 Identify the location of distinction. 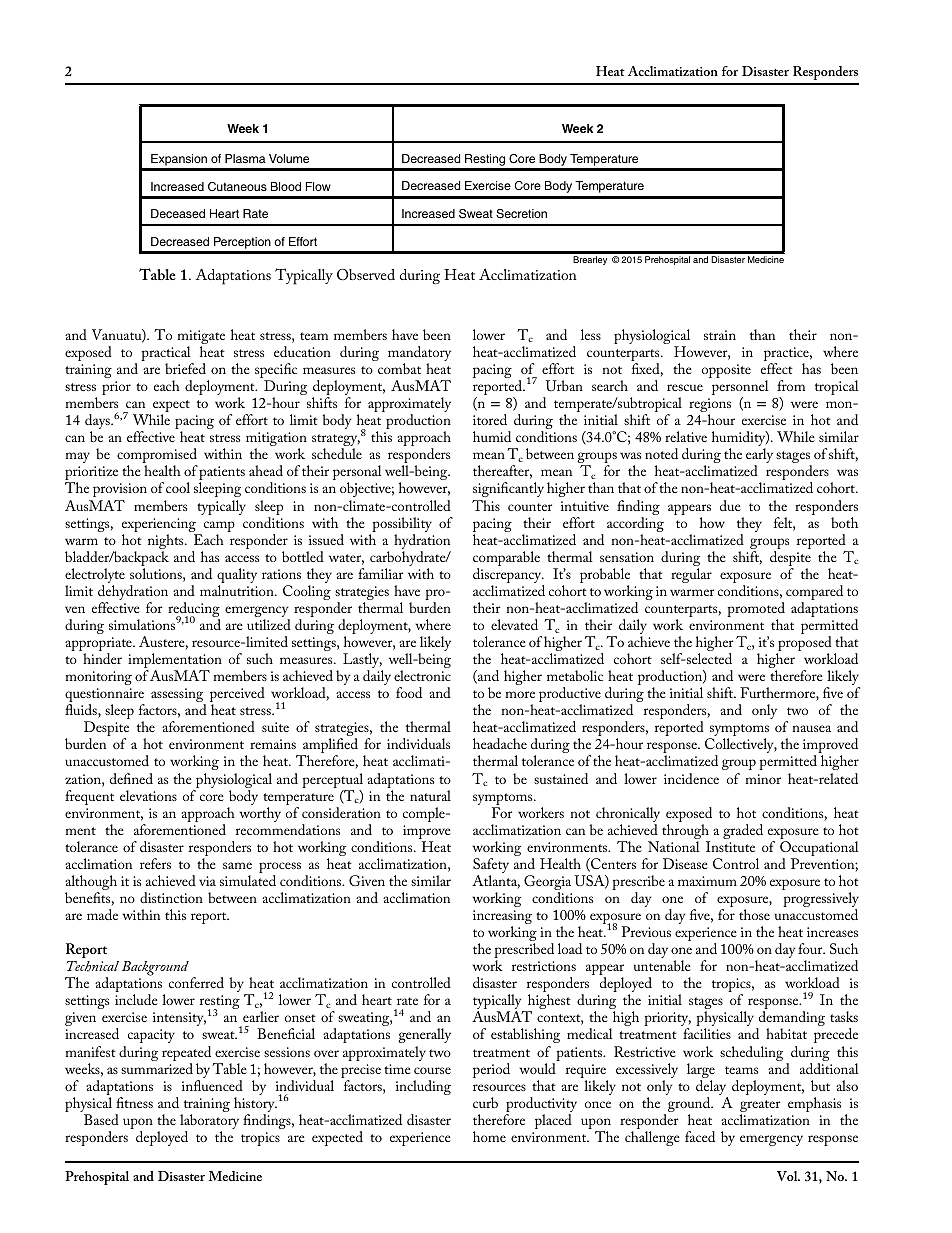
(171, 897).
